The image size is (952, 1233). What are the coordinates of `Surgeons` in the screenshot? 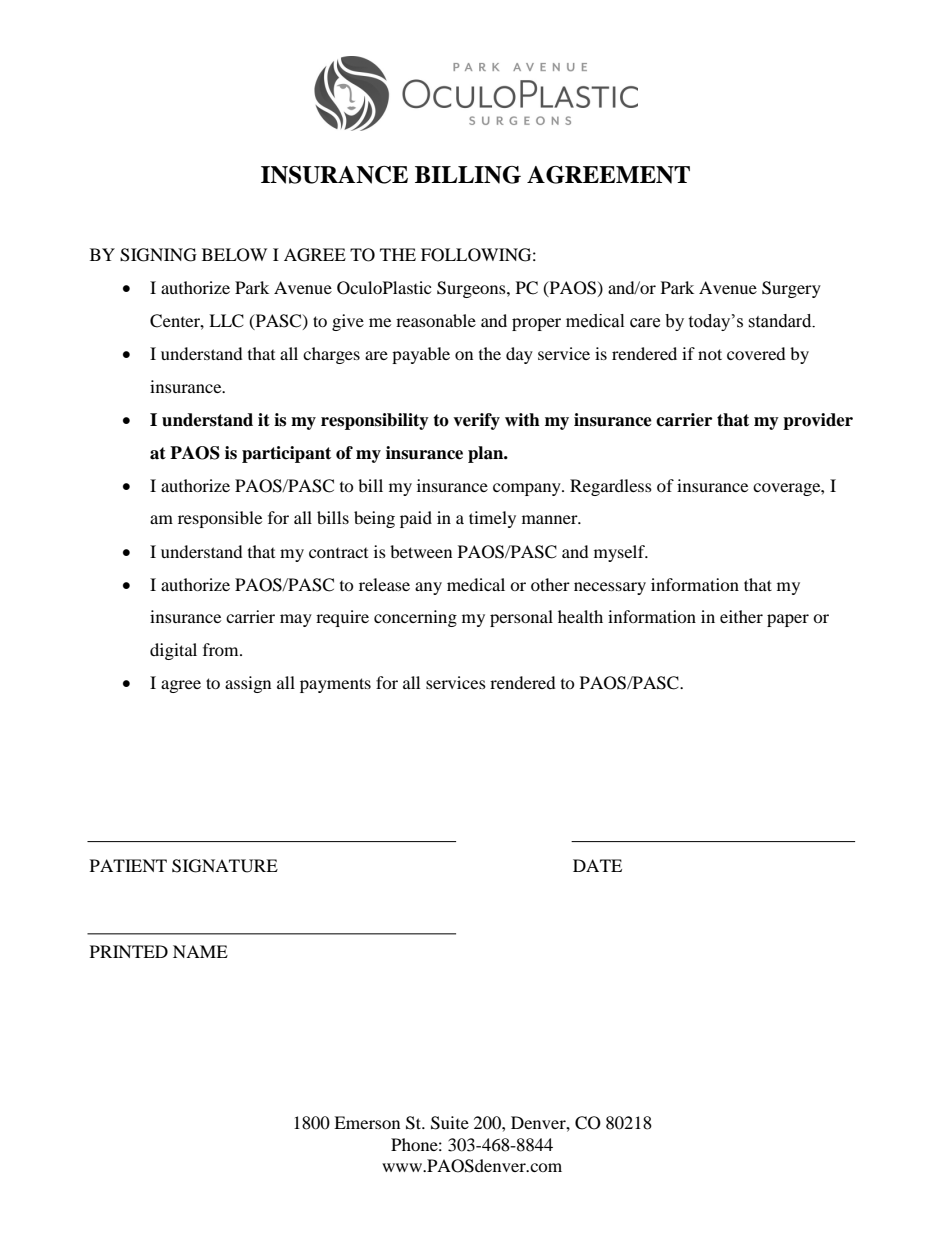 It's located at (472, 289).
